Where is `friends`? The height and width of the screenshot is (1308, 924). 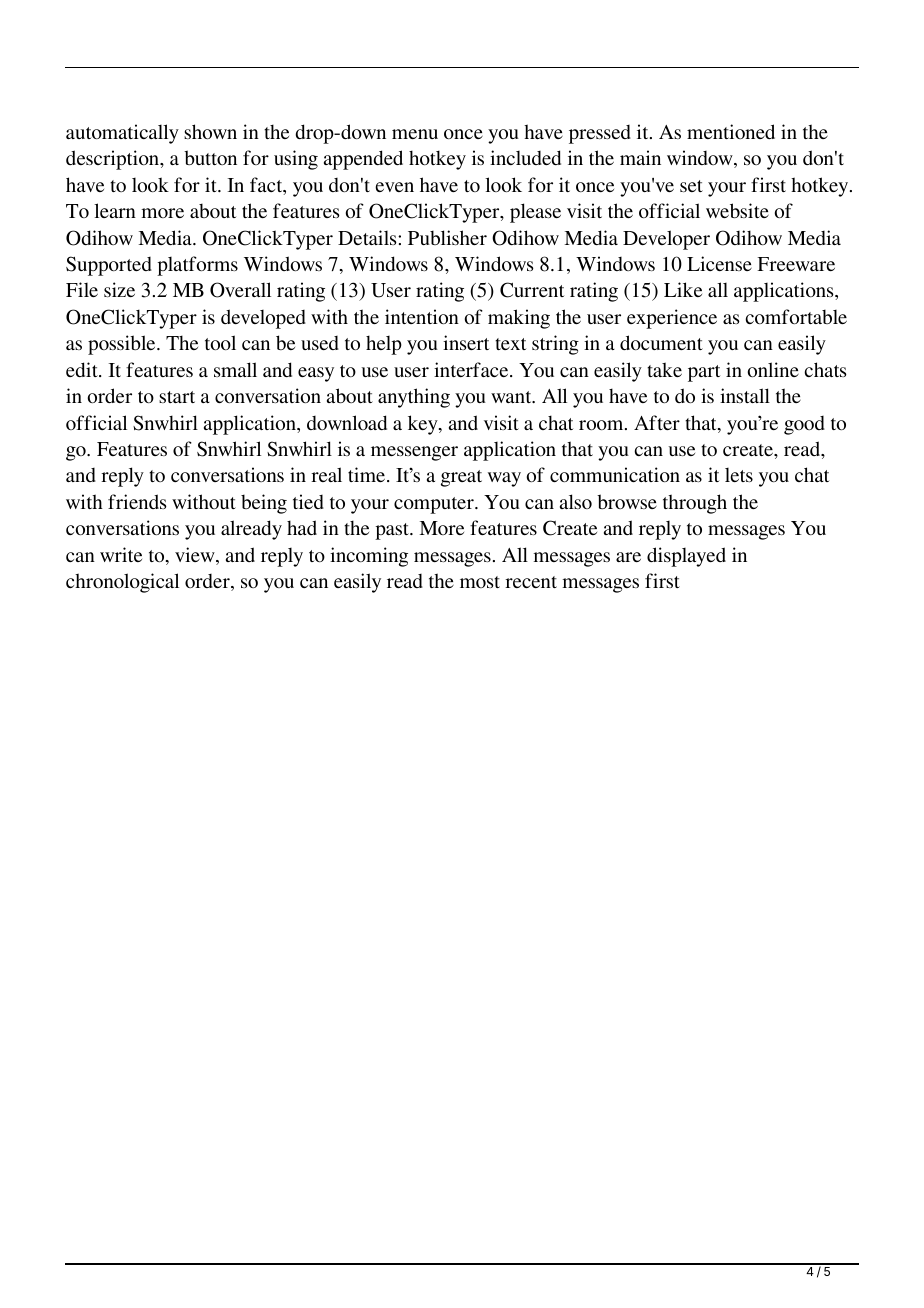
friends is located at coordinates (137, 501).
